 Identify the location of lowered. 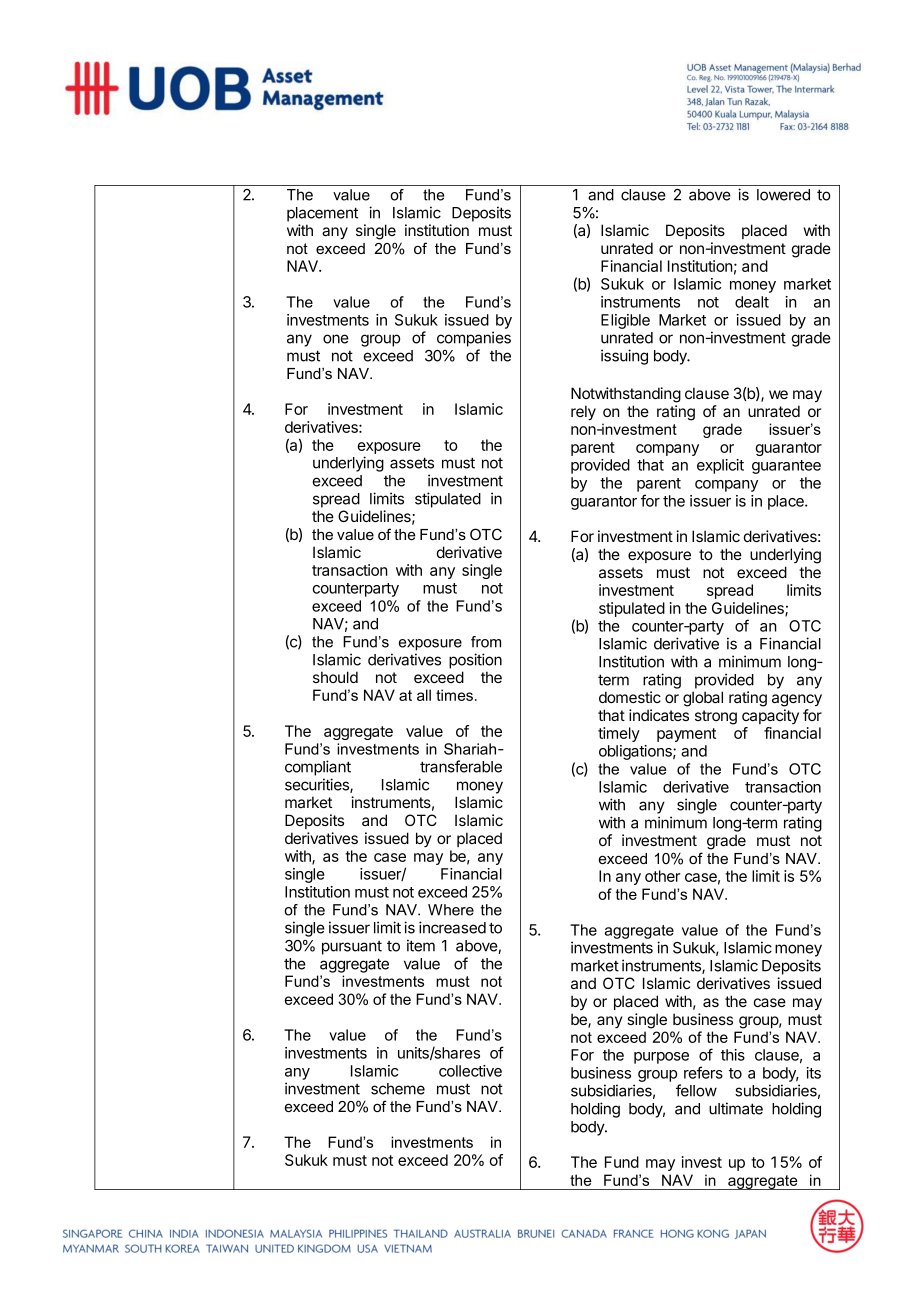
(783, 195).
